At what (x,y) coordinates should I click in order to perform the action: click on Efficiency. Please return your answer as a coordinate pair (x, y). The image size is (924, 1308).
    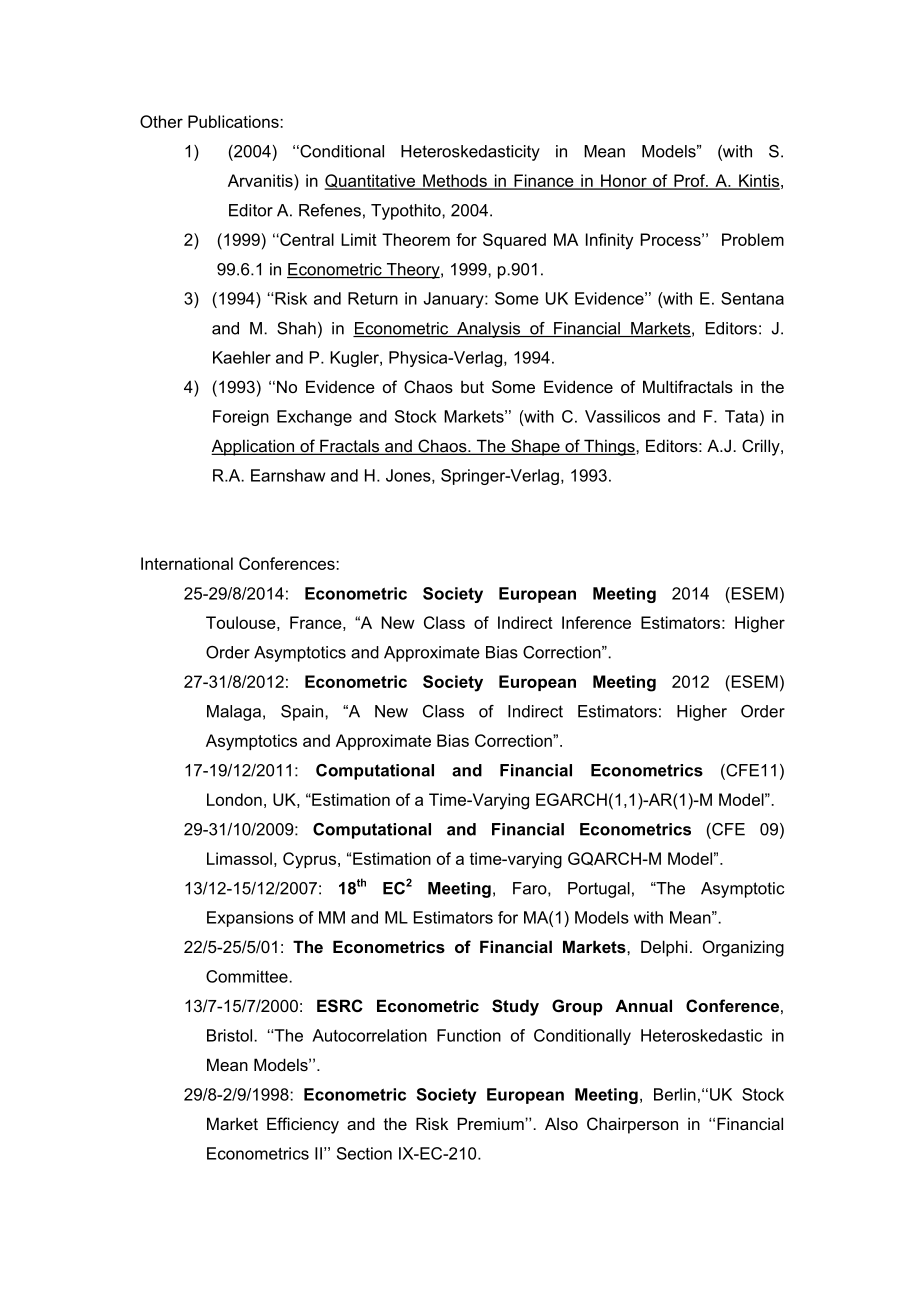
    Looking at the image, I should click on (303, 1125).
